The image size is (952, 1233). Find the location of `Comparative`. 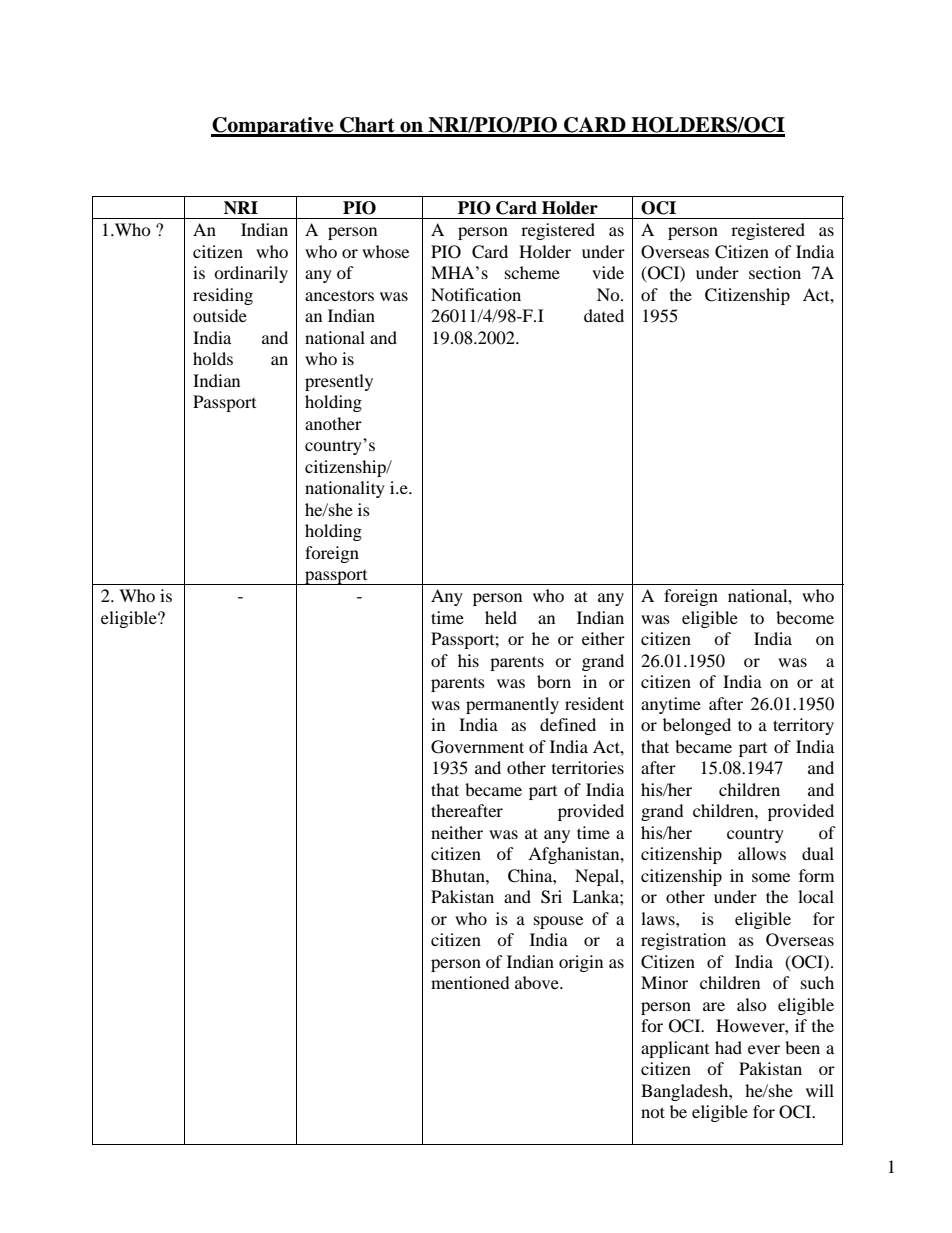

Comparative is located at coordinates (273, 127).
